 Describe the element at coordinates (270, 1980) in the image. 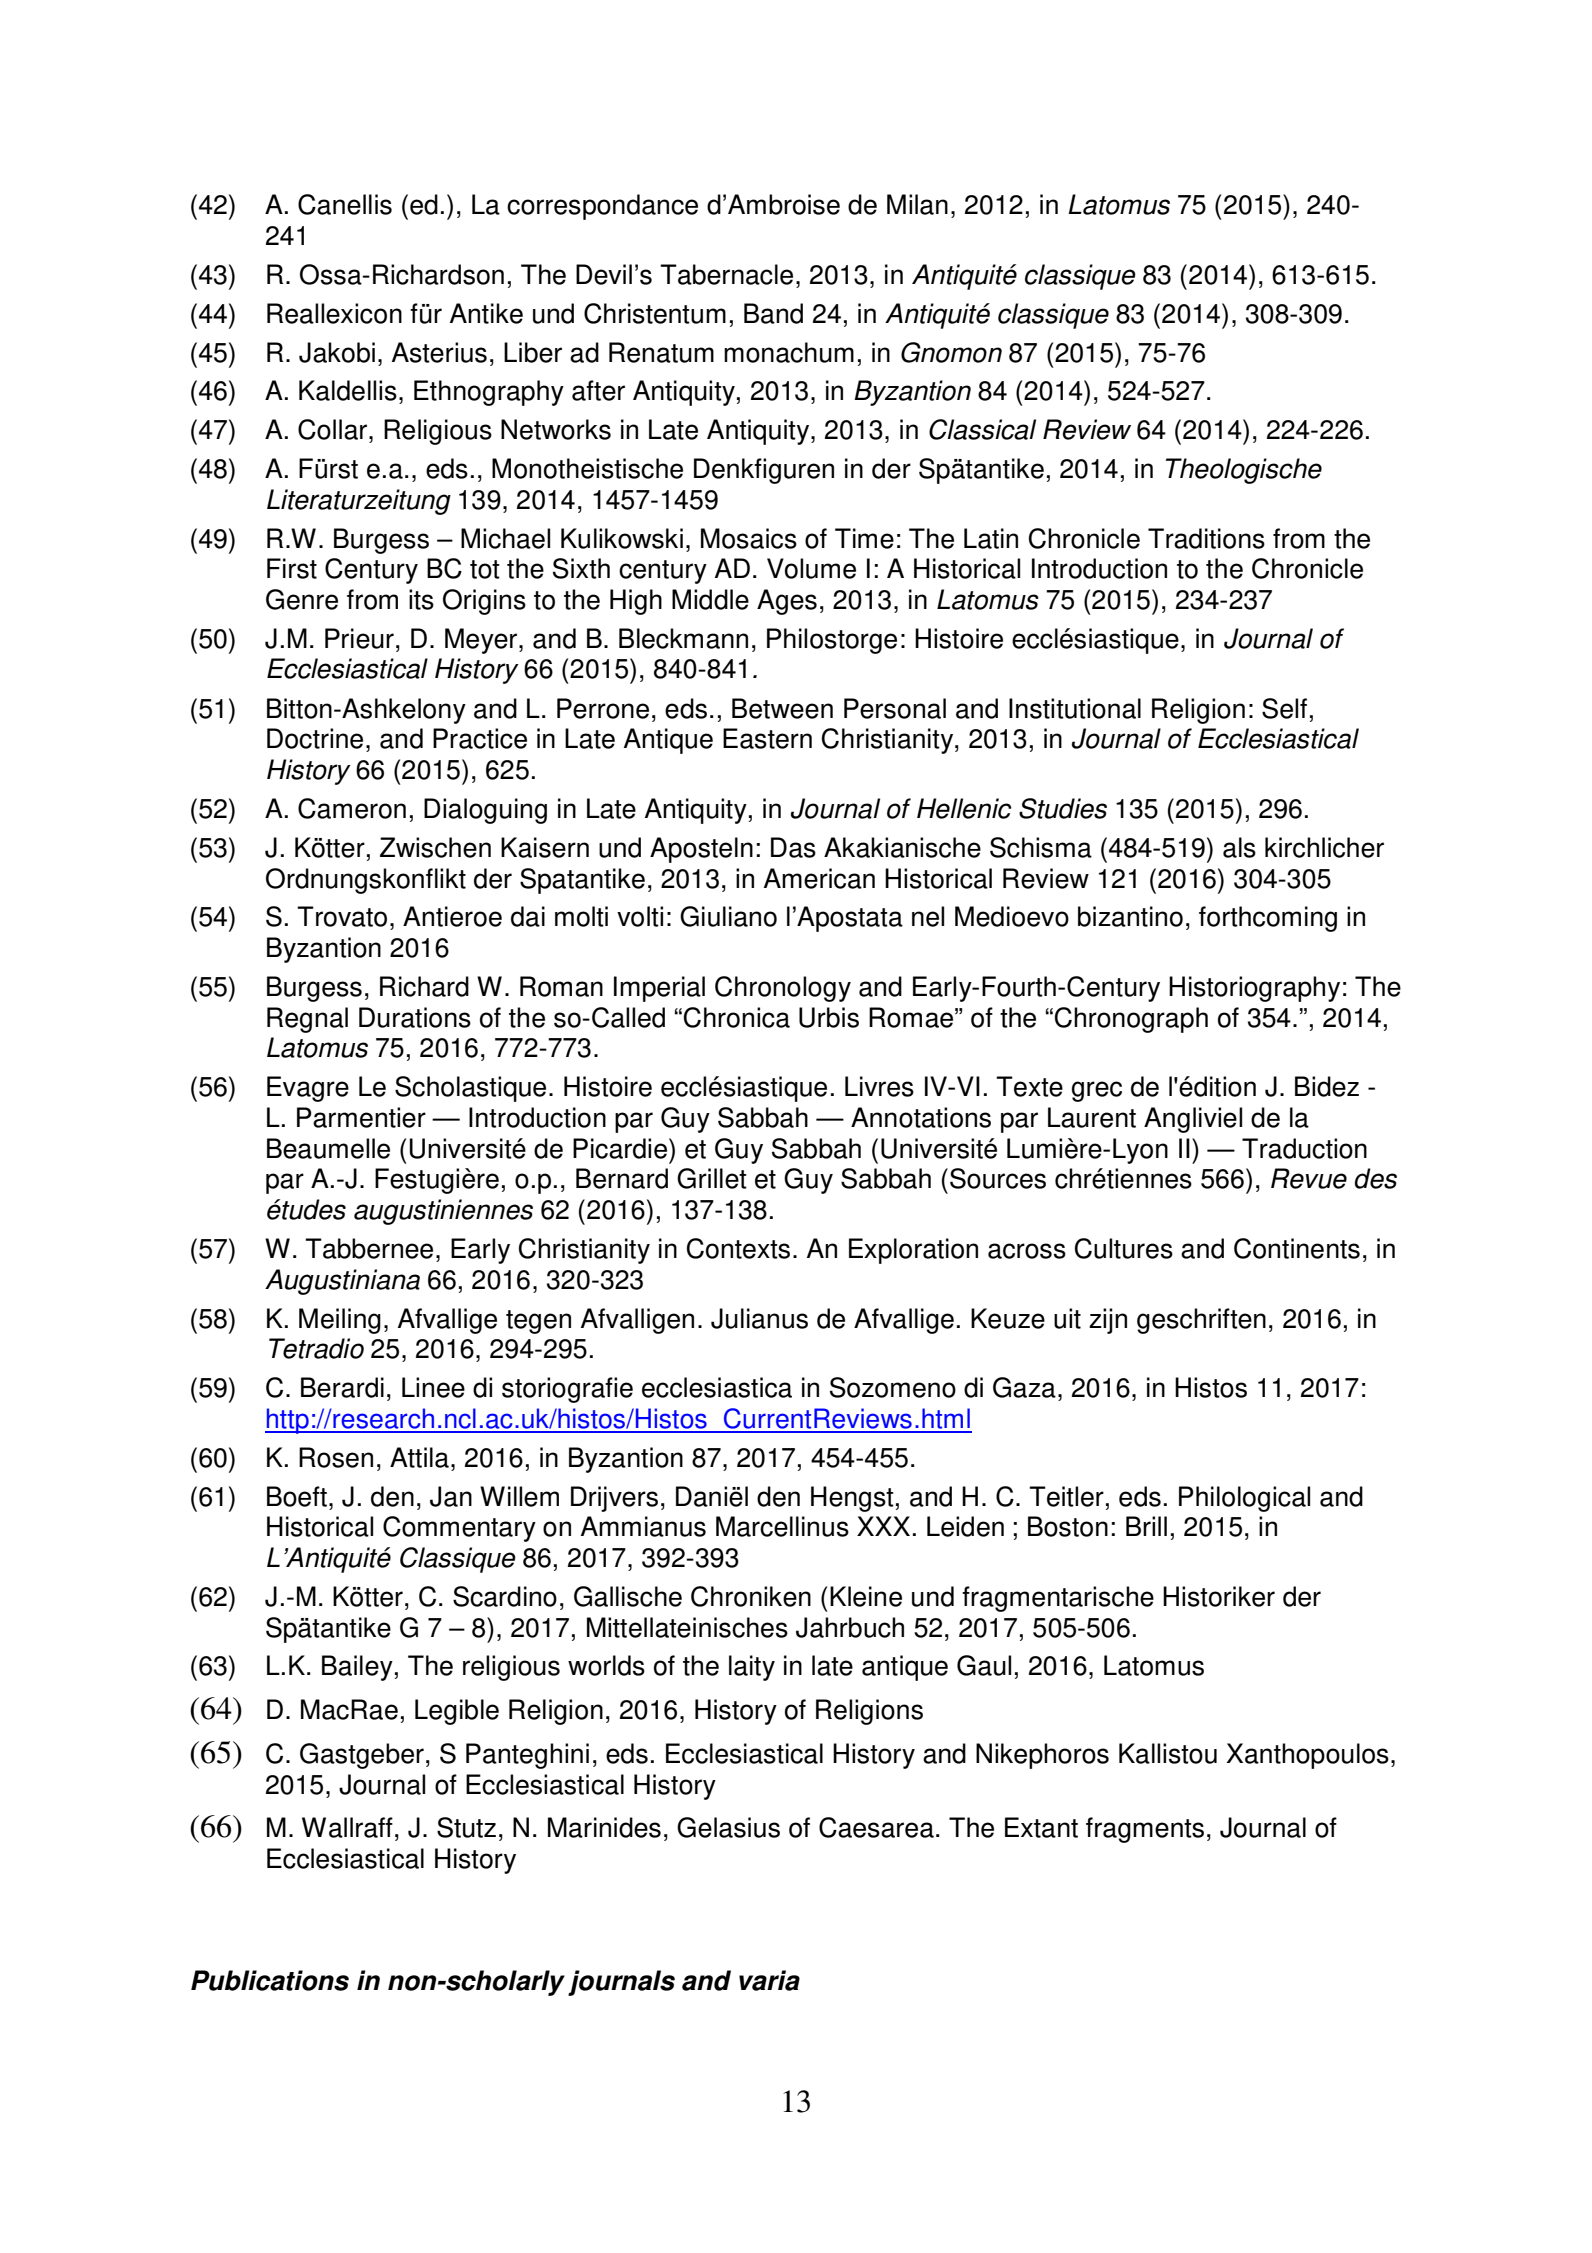

I see `Publications` at that location.
